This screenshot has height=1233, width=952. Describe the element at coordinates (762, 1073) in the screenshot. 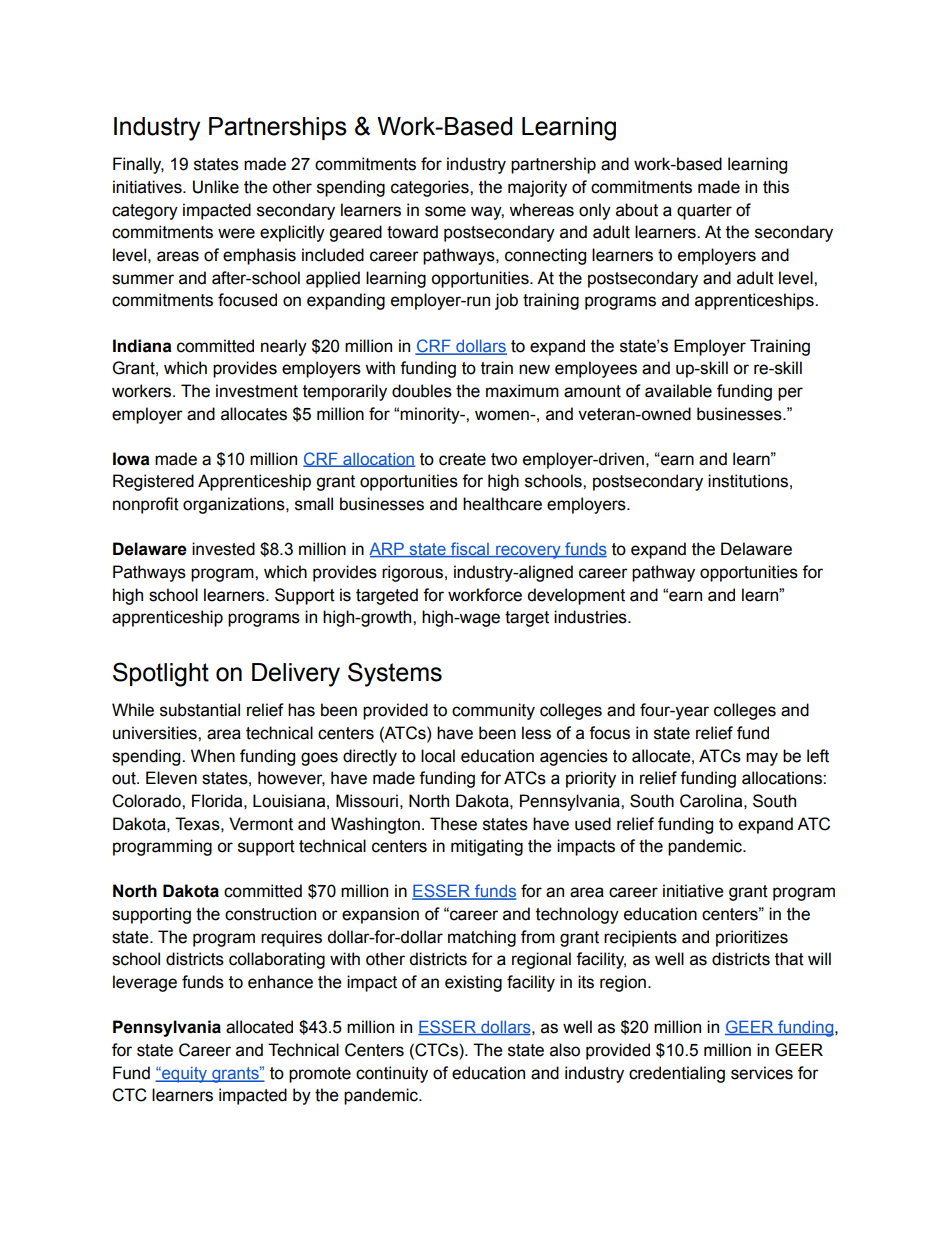

I see `services` at that location.
